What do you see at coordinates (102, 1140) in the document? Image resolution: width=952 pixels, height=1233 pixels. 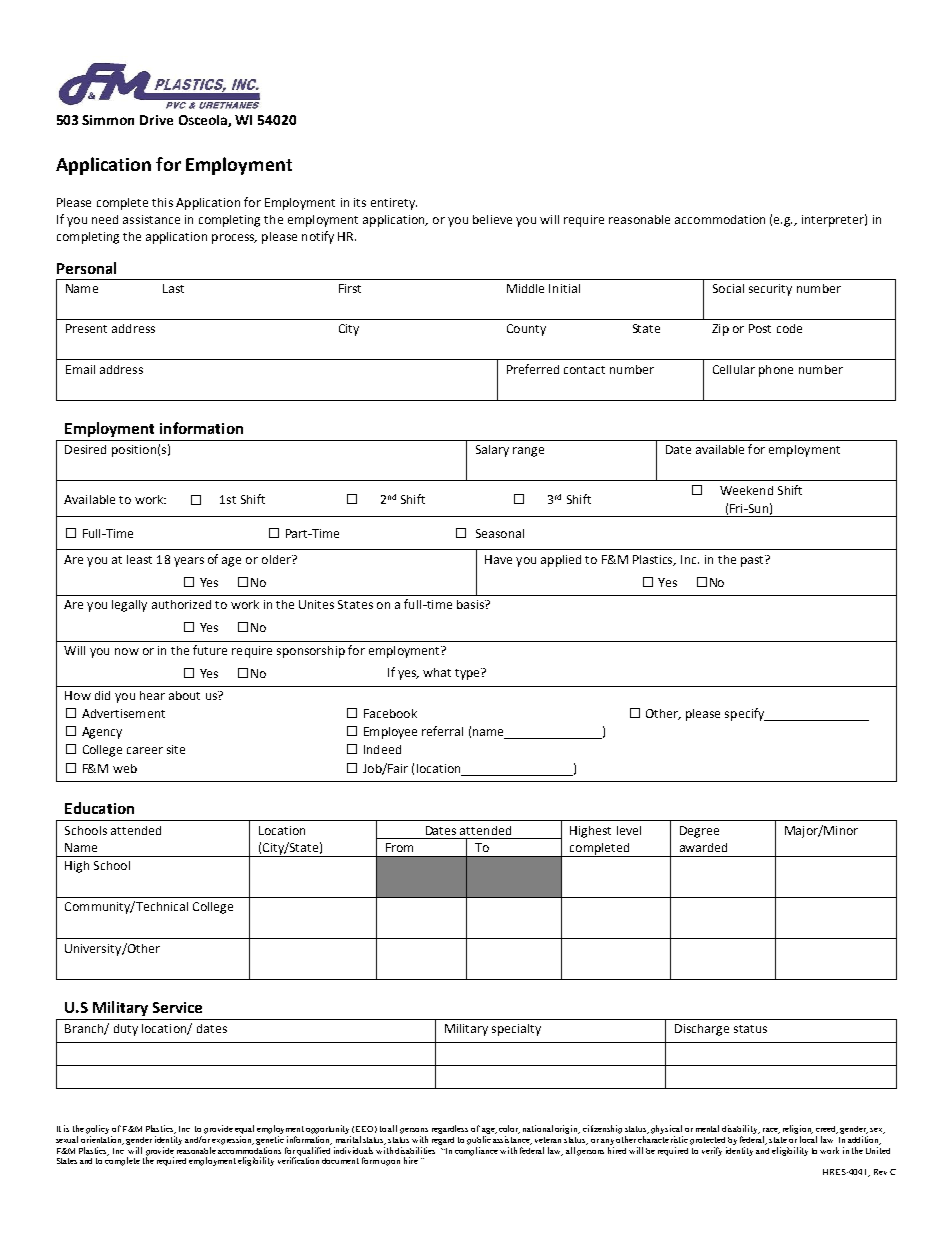 I see `orientation` at bounding box center [102, 1140].
